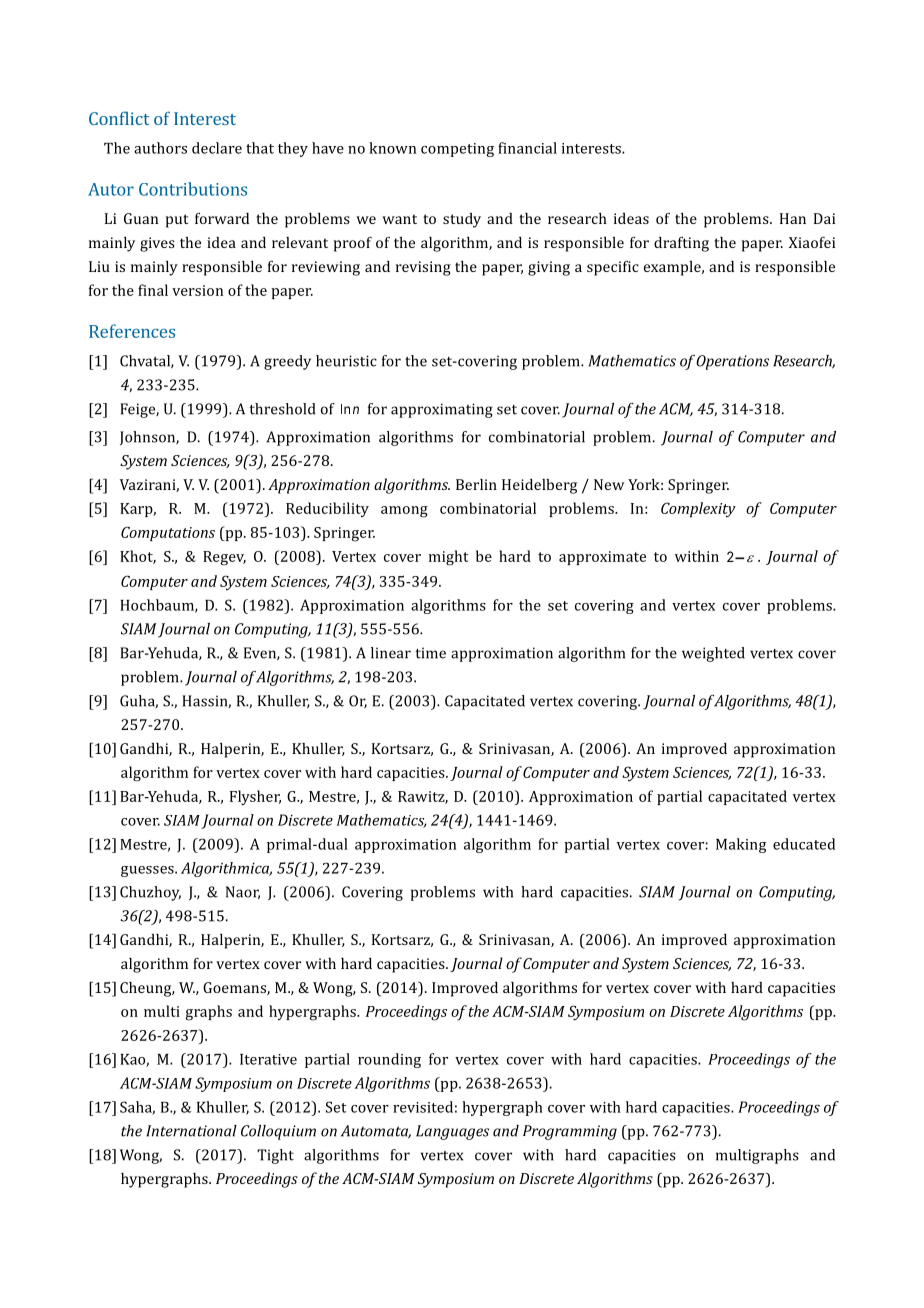 This screenshot has height=1308, width=924. Describe the element at coordinates (160, 148) in the screenshot. I see `authors` at that location.
